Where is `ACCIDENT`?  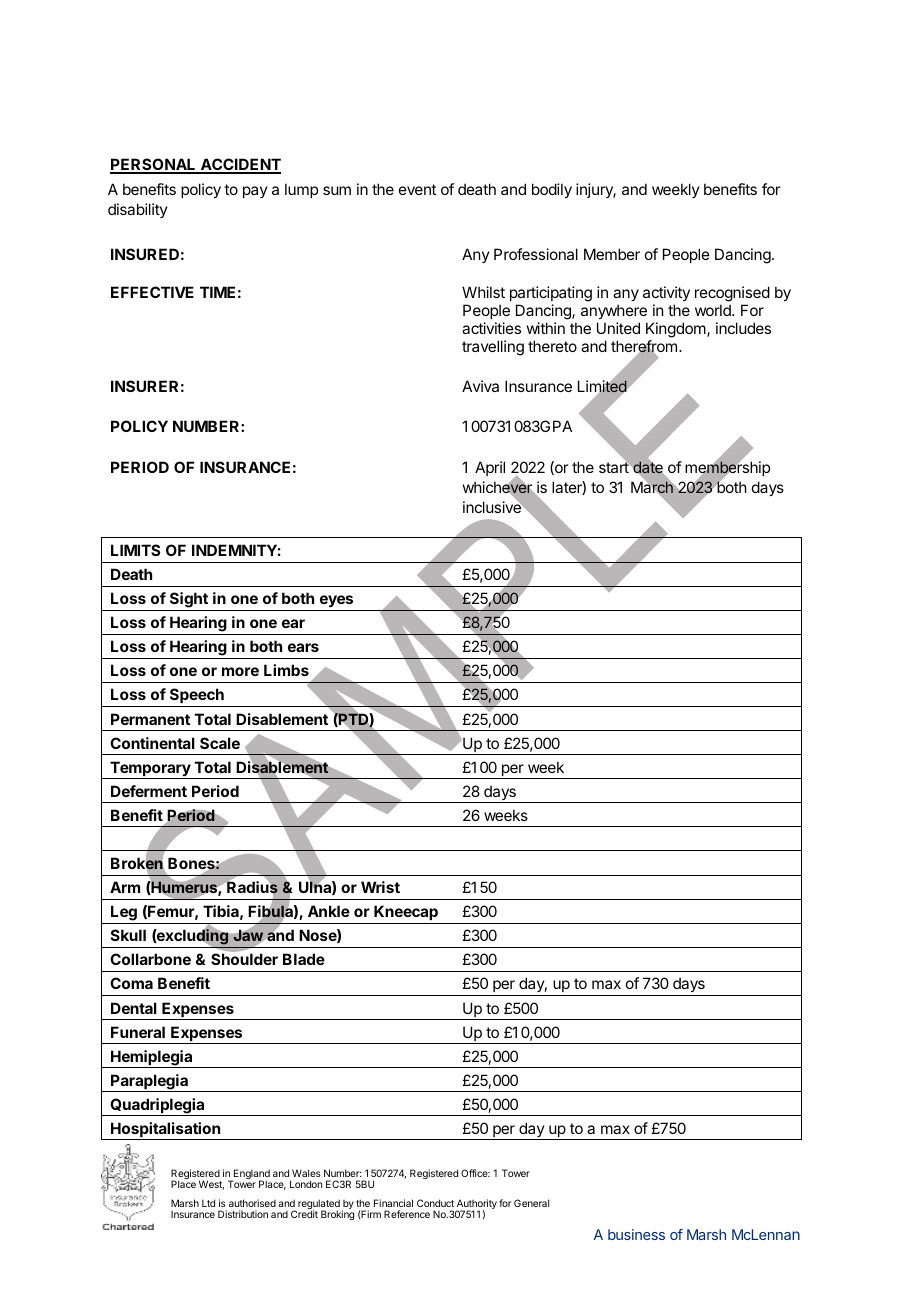 ACCIDENT is located at coordinates (240, 166).
